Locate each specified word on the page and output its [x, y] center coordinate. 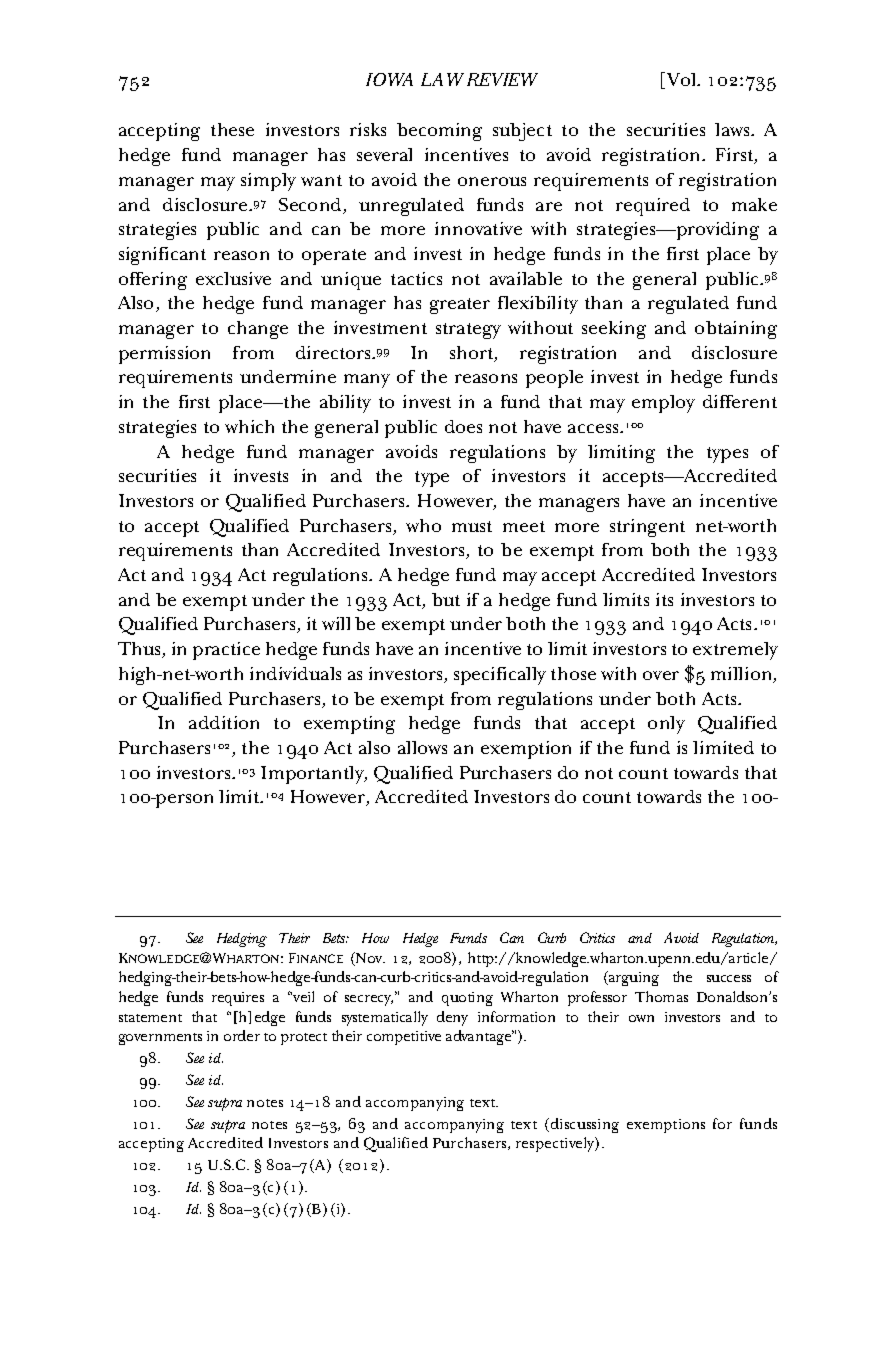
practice [226, 651]
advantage [480, 1037]
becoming [439, 132]
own [641, 1018]
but [446, 599]
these [232, 129]
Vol [681, 80]
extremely [735, 651]
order [242, 1035]
